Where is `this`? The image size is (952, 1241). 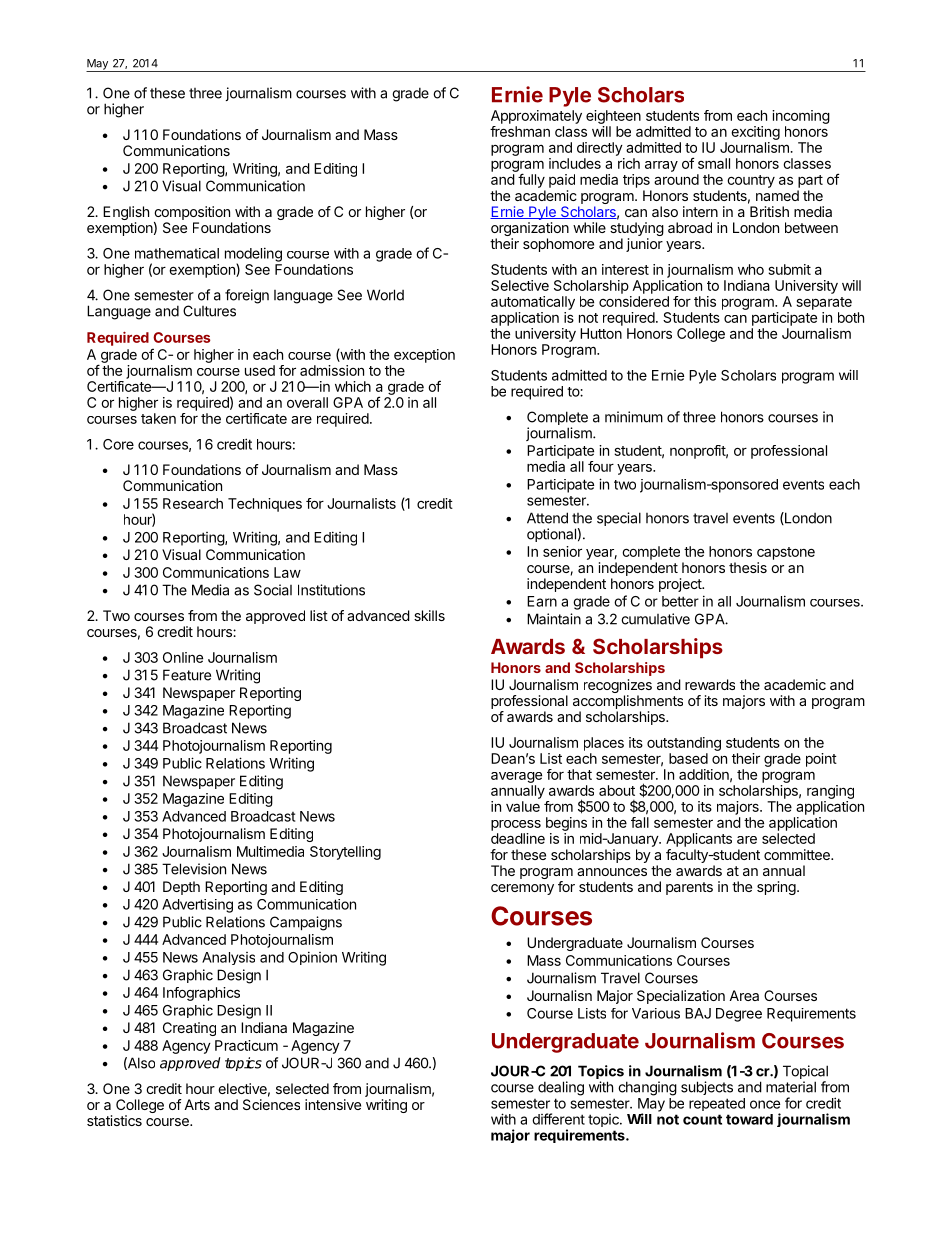 this is located at coordinates (705, 301).
